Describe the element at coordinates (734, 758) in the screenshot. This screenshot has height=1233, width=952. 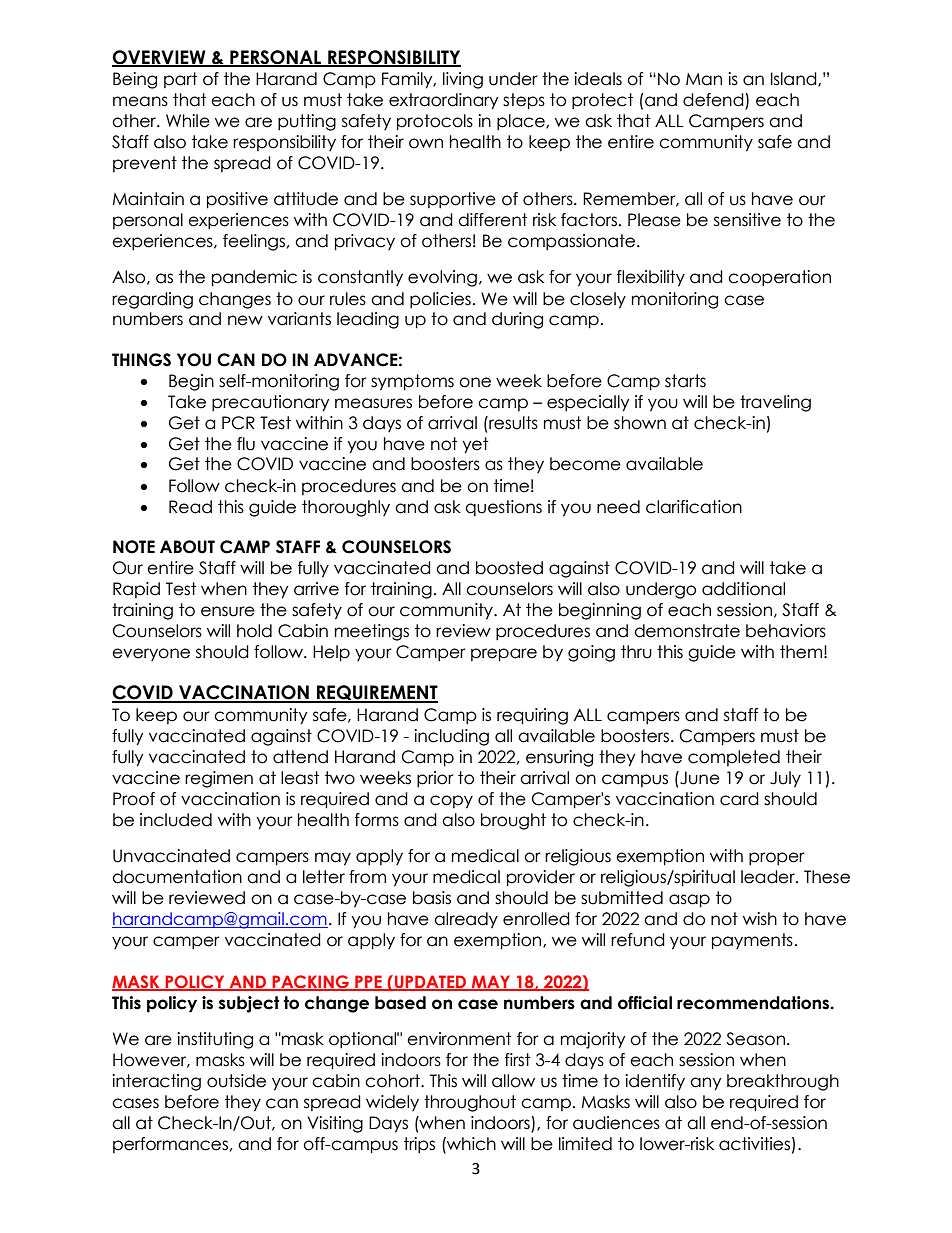
I see `completed` at that location.
